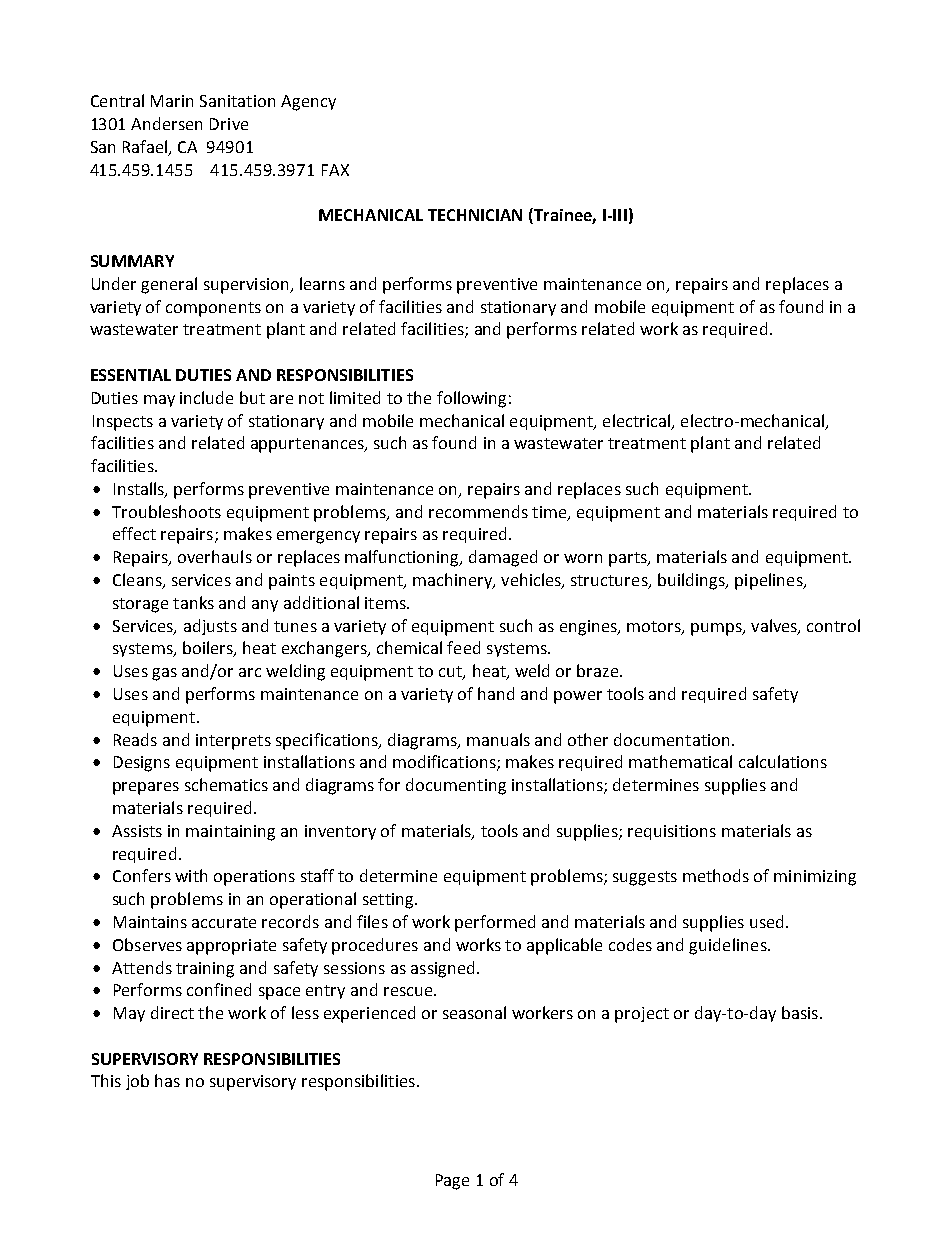  Describe the element at coordinates (191, 875) in the screenshot. I see `with` at that location.
